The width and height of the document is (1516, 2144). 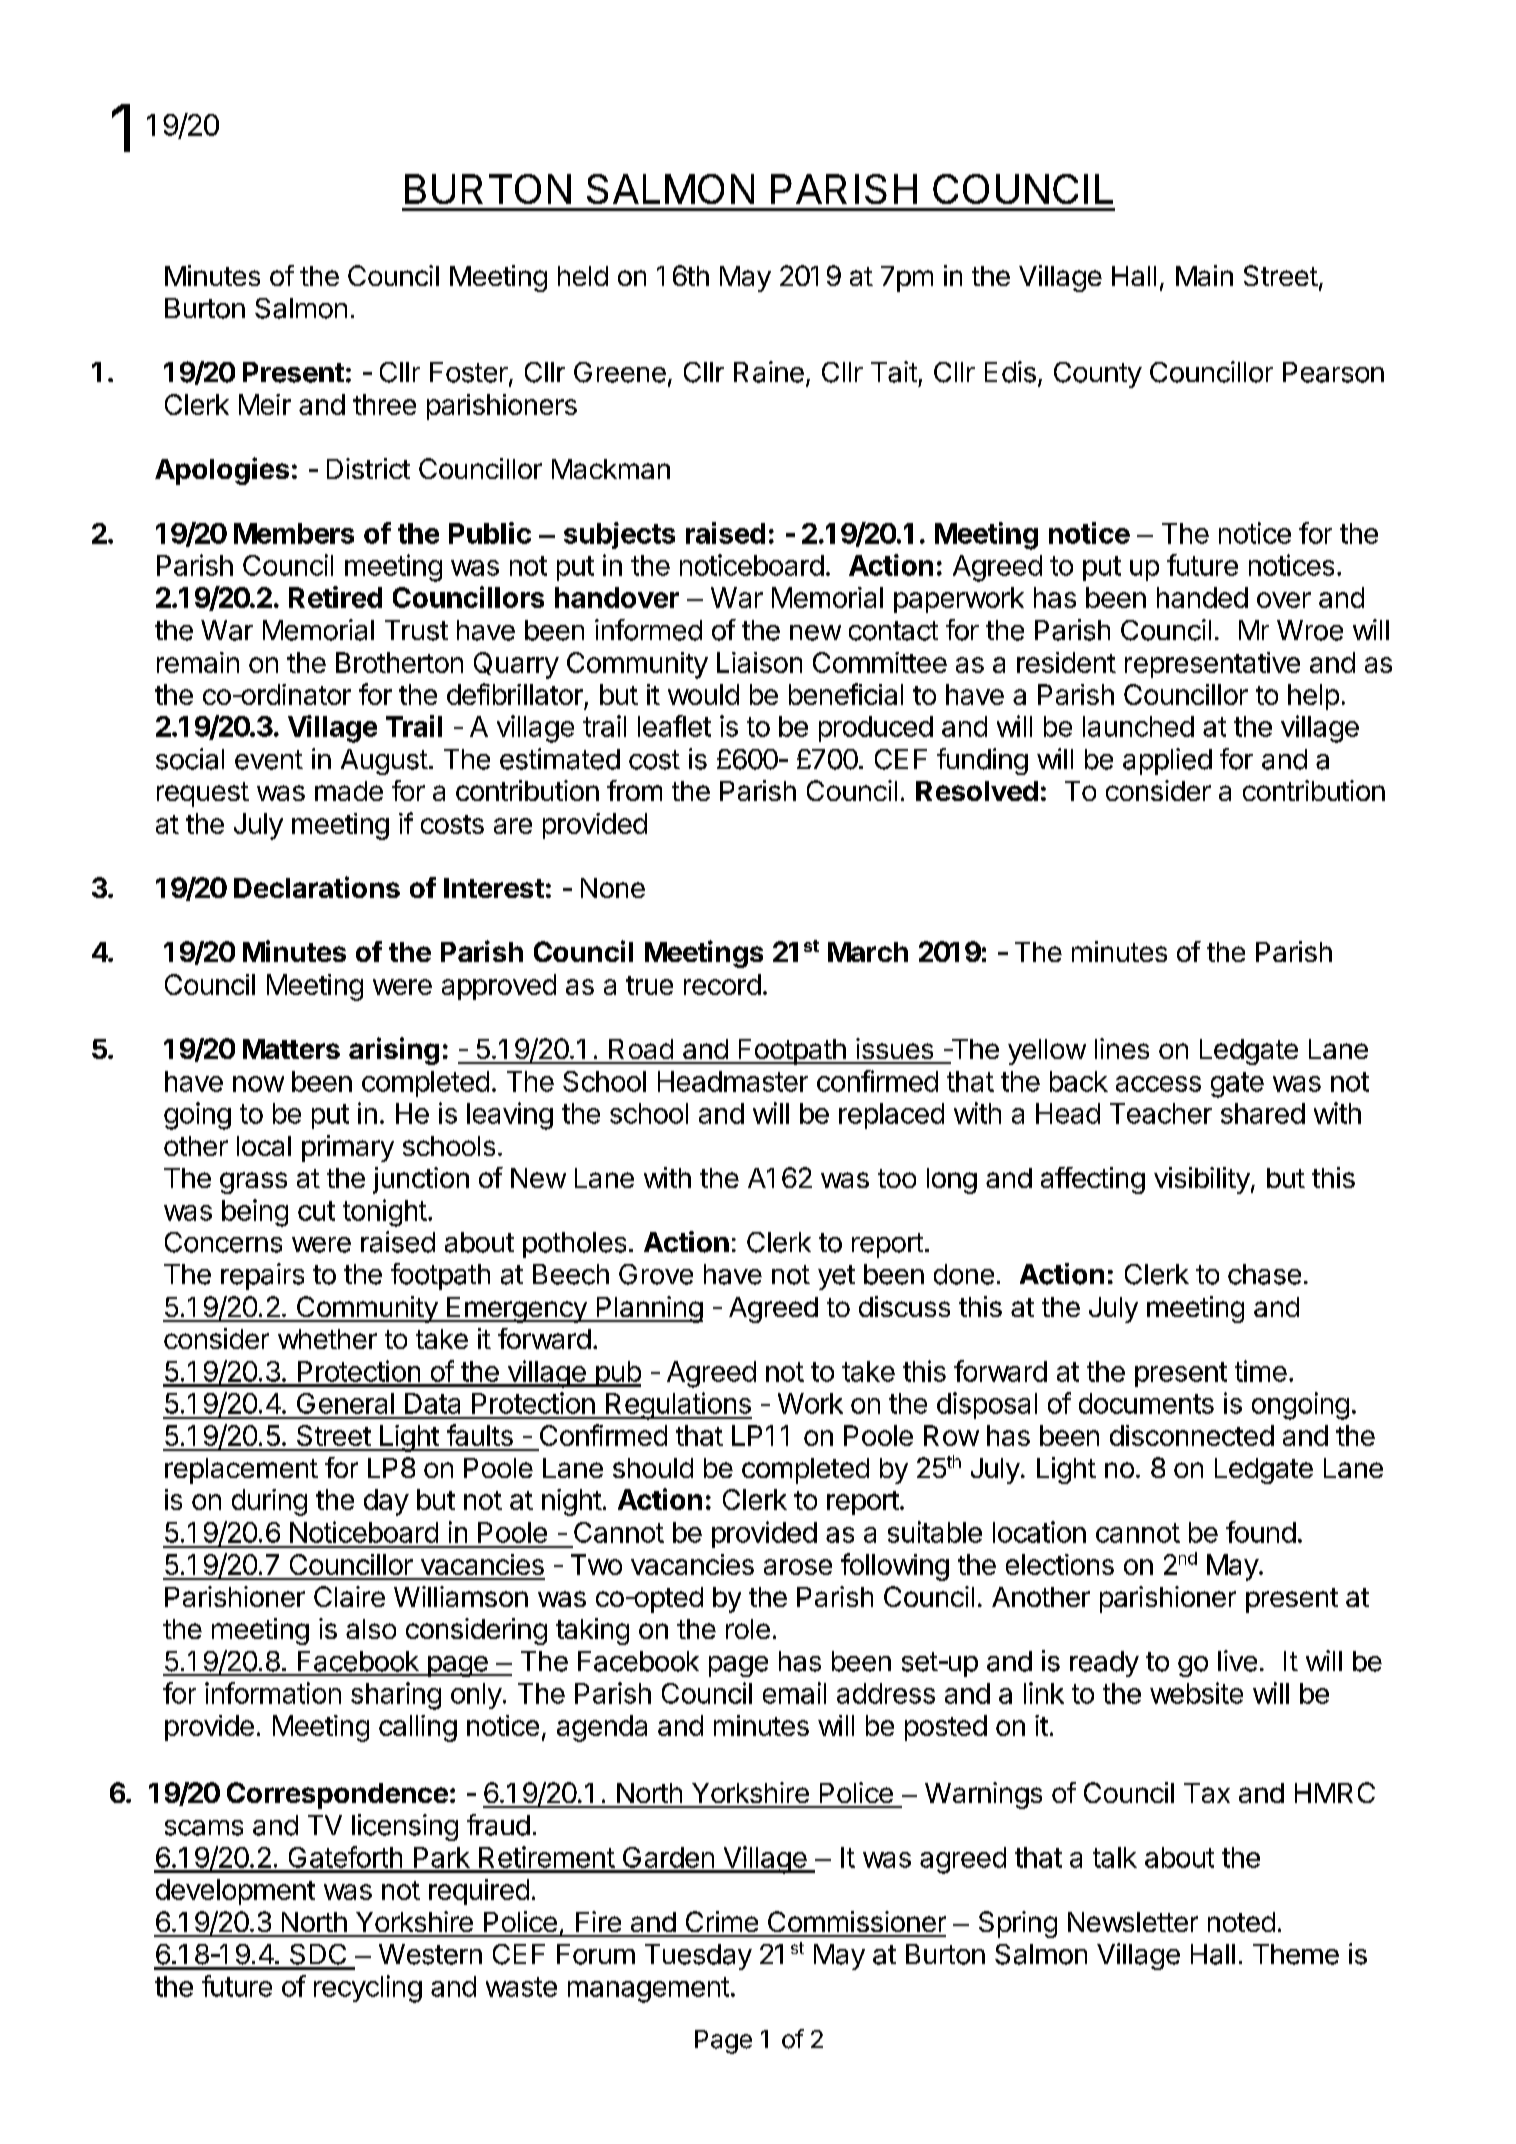 What do you see at coordinates (1237, 1661) in the document?
I see `live` at bounding box center [1237, 1661].
